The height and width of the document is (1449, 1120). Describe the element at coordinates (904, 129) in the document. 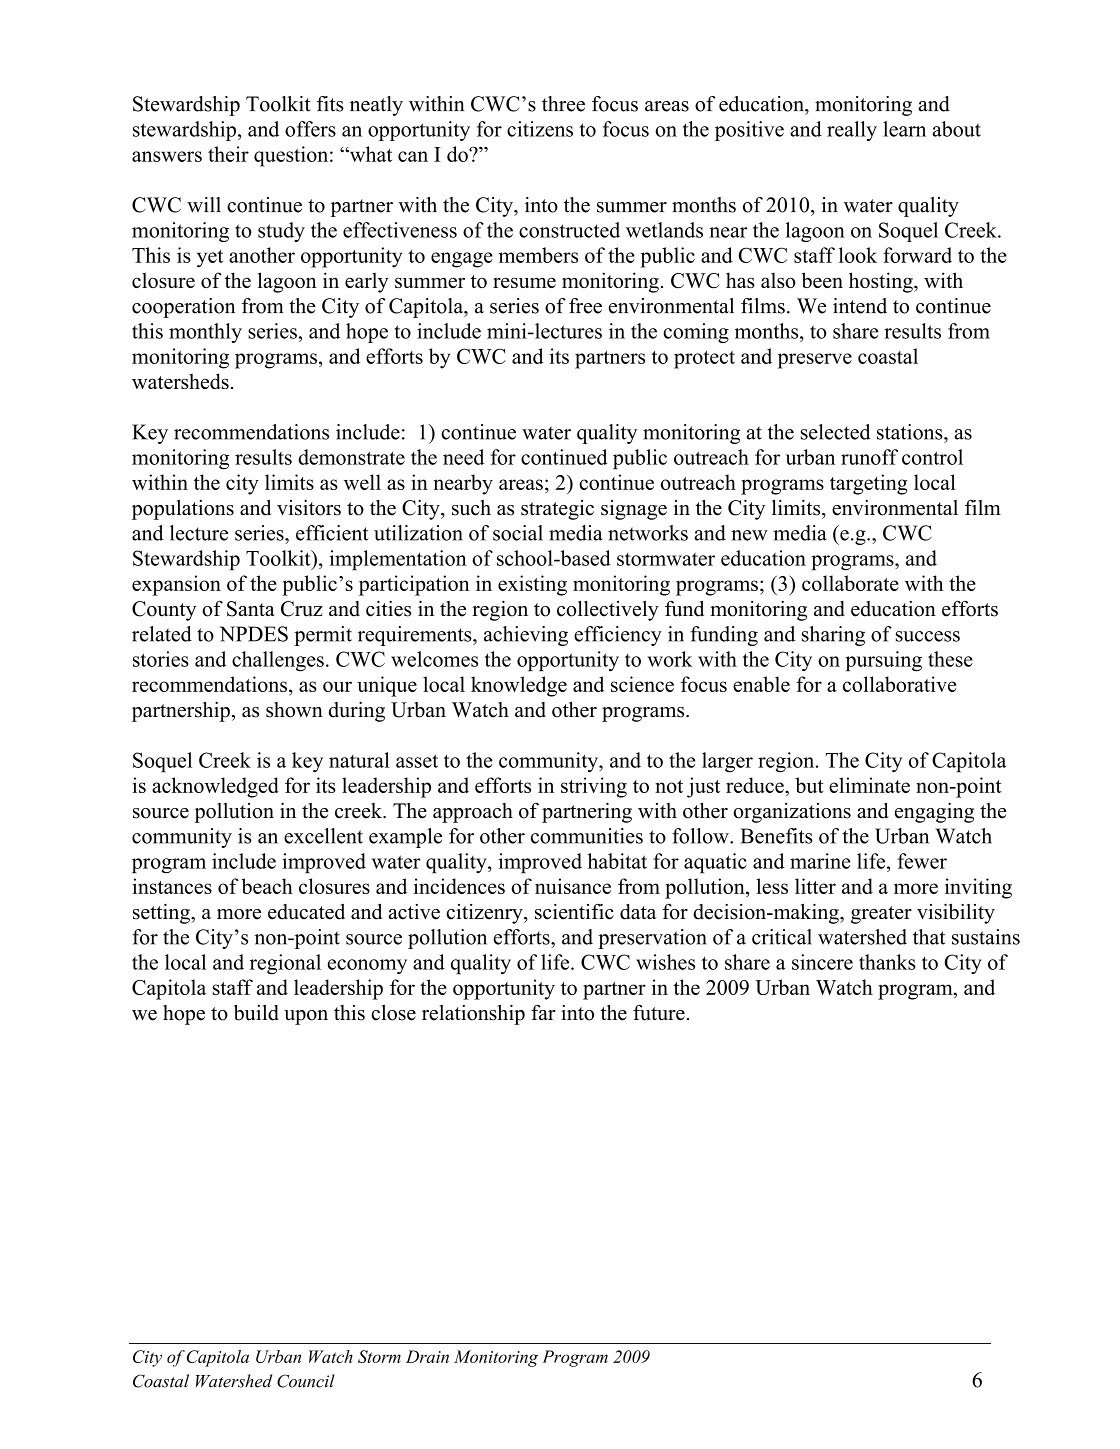

I see `learn` at that location.
